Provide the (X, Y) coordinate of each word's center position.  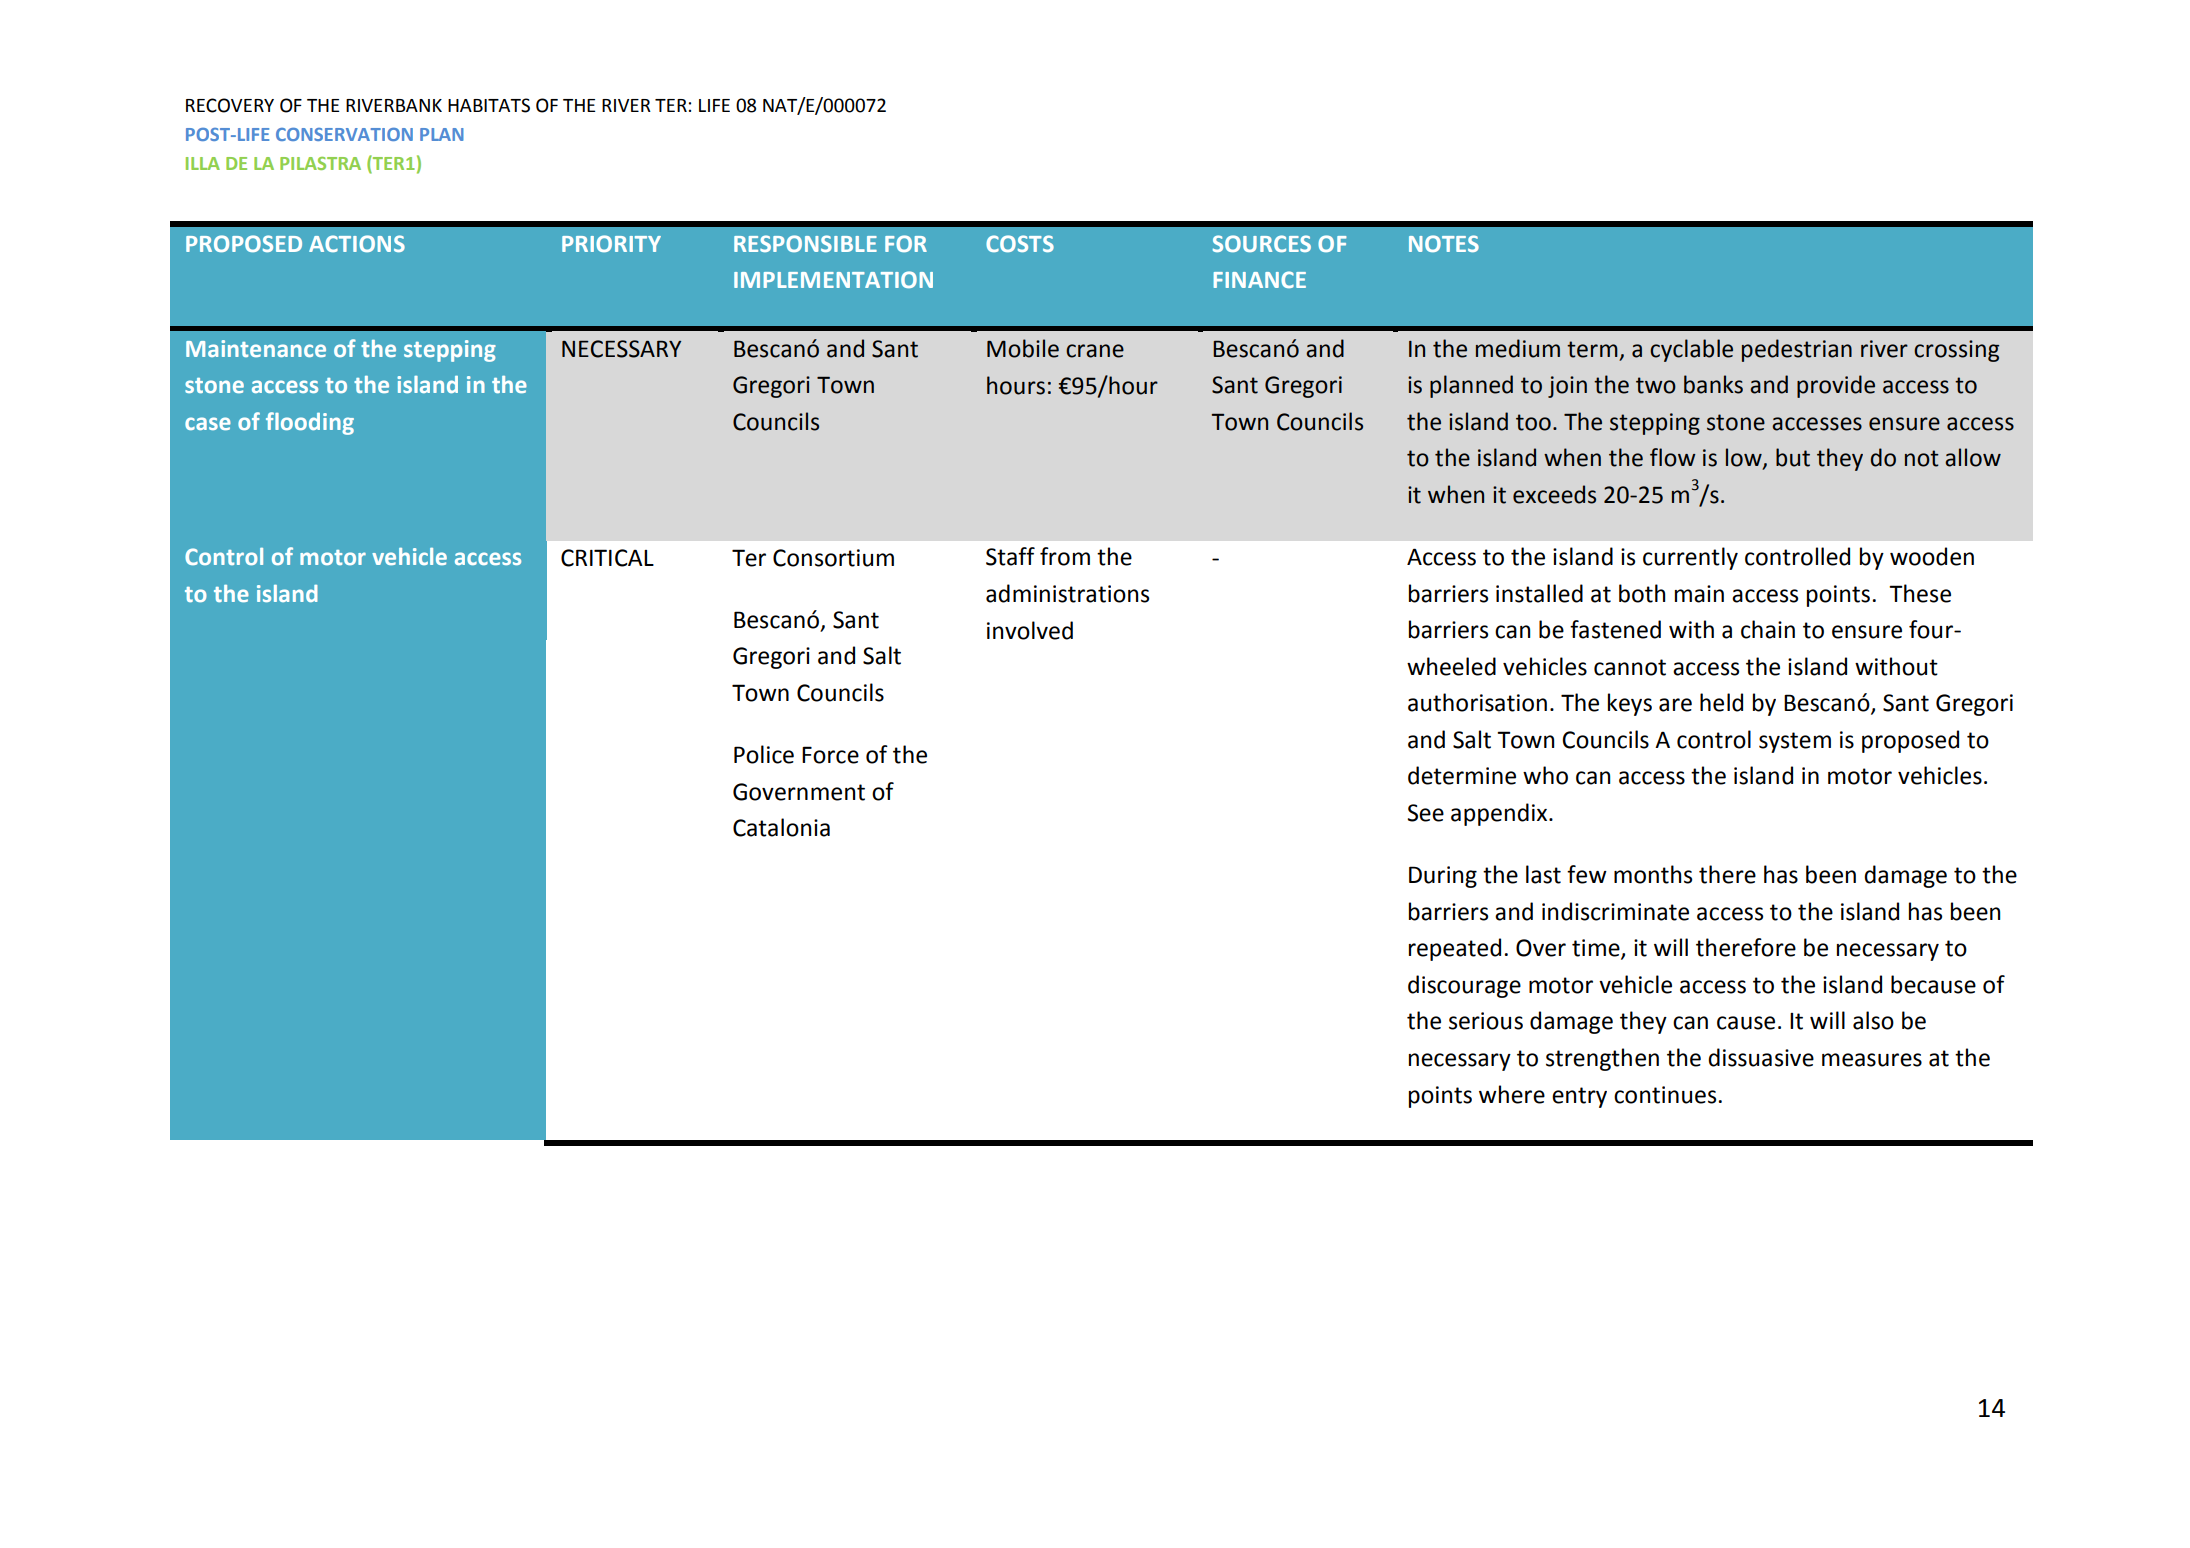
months (1653, 874)
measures (1872, 1060)
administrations (1067, 593)
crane (1095, 351)
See (1425, 813)
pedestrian (1797, 350)
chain (1768, 629)
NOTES (1444, 243)
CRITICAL (607, 558)
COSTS (1020, 243)
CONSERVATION (344, 134)
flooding (310, 423)
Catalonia (781, 827)
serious (1486, 1021)
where (1512, 1094)
